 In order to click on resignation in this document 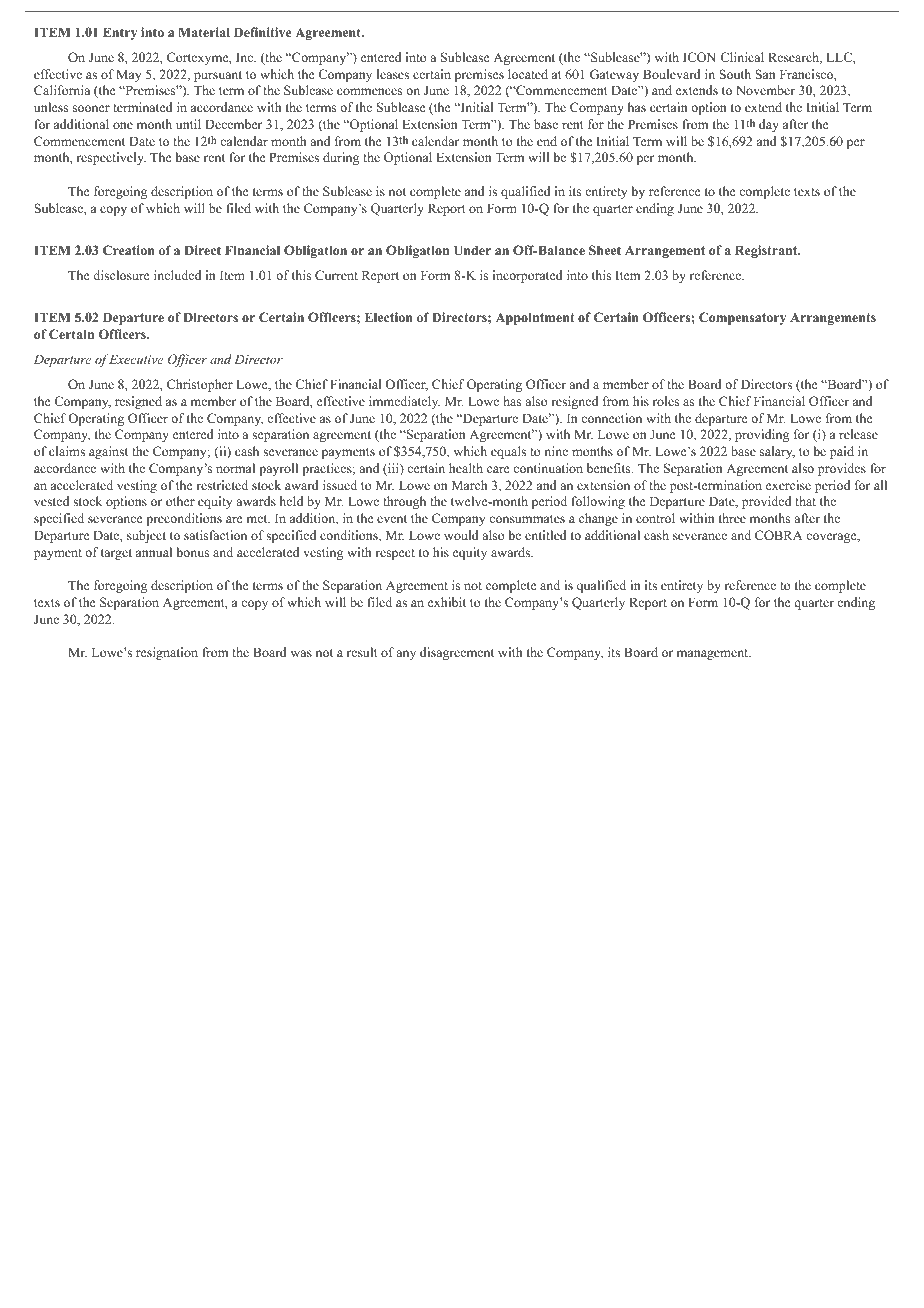, I will do `click(167, 653)`.
